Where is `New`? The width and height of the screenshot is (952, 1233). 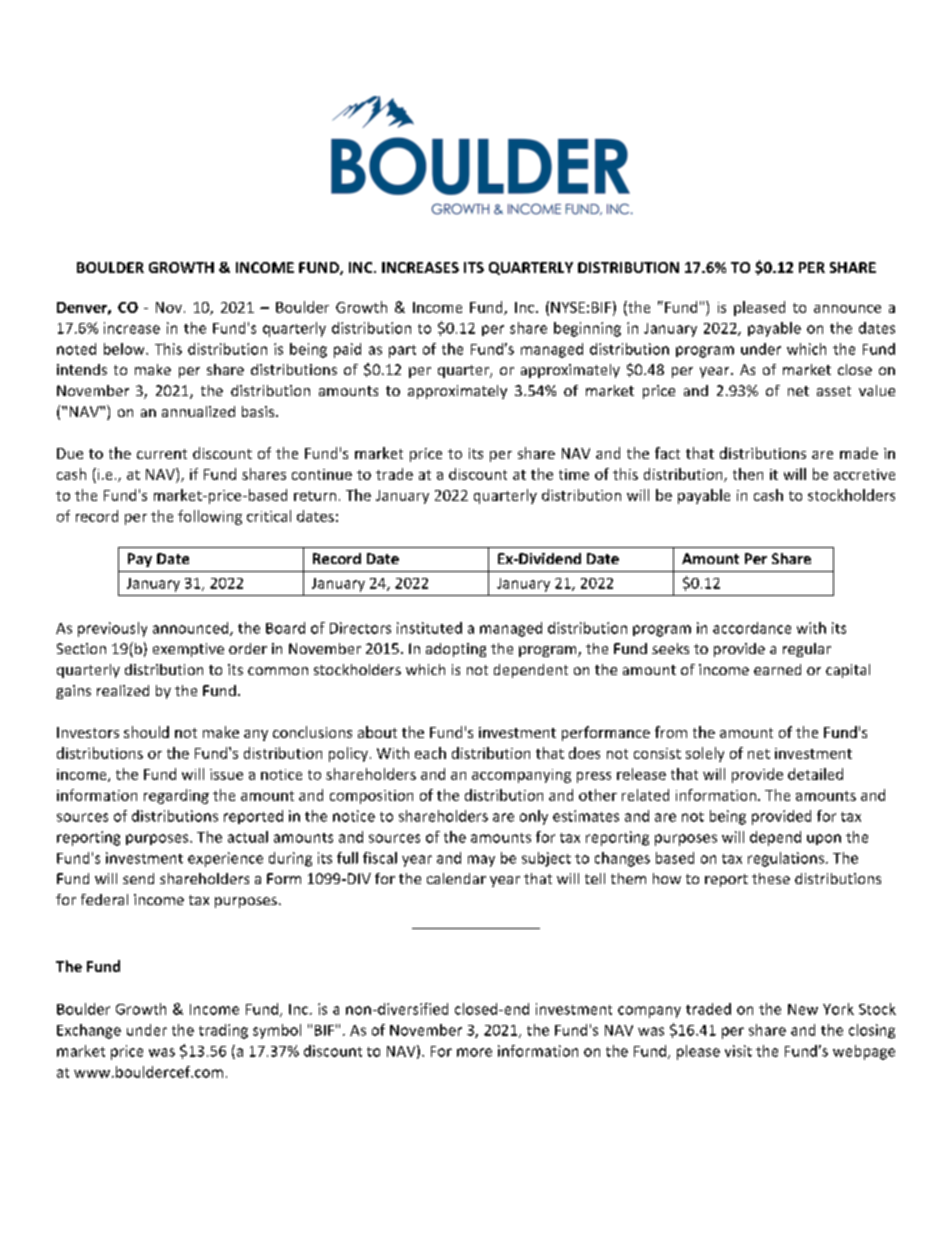 New is located at coordinates (803, 1009).
